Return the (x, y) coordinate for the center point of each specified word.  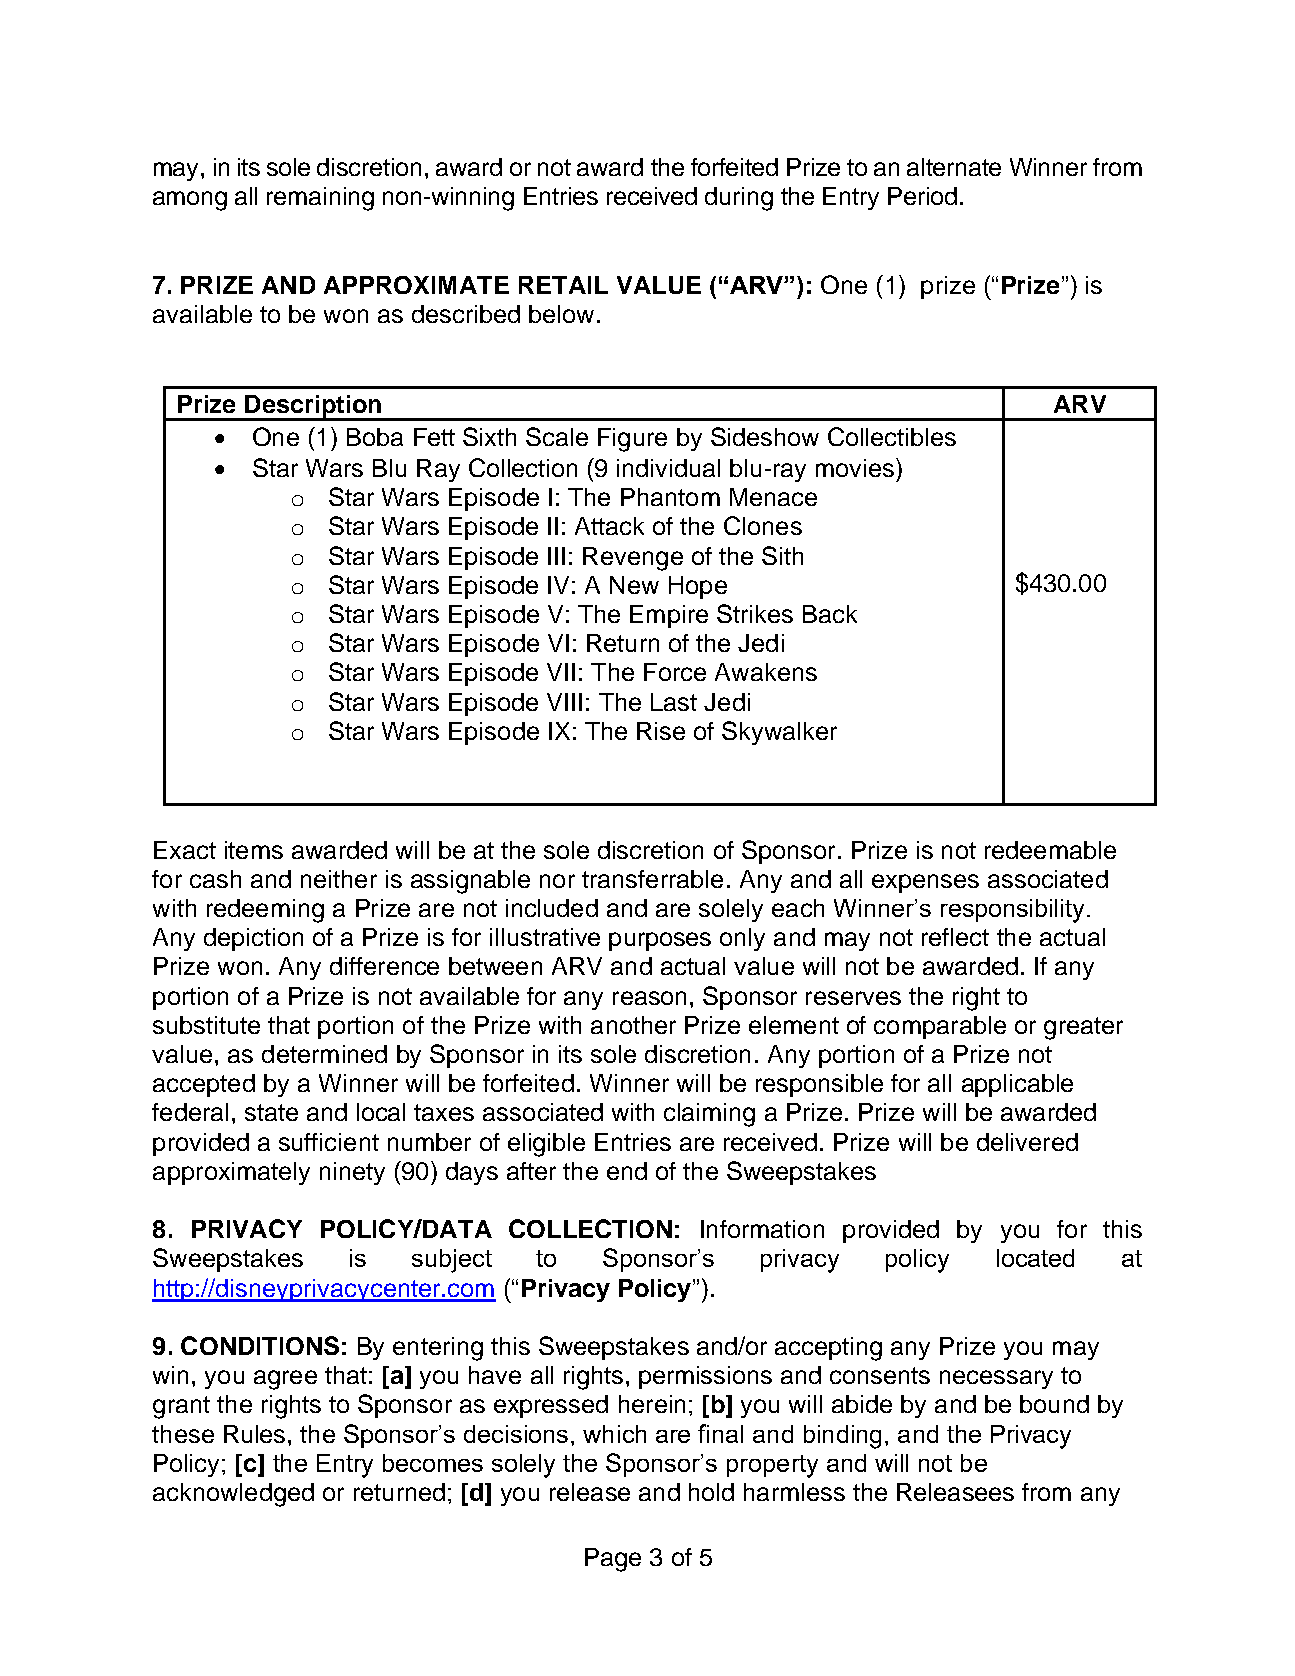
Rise (661, 731)
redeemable (1050, 850)
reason (649, 998)
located (1035, 1258)
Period (922, 196)
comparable (940, 1027)
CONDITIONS (260, 1345)
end (627, 1171)
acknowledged (233, 1495)
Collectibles (892, 436)
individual (668, 468)
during (739, 199)
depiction (253, 939)
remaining (320, 199)
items (254, 850)
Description (313, 408)
